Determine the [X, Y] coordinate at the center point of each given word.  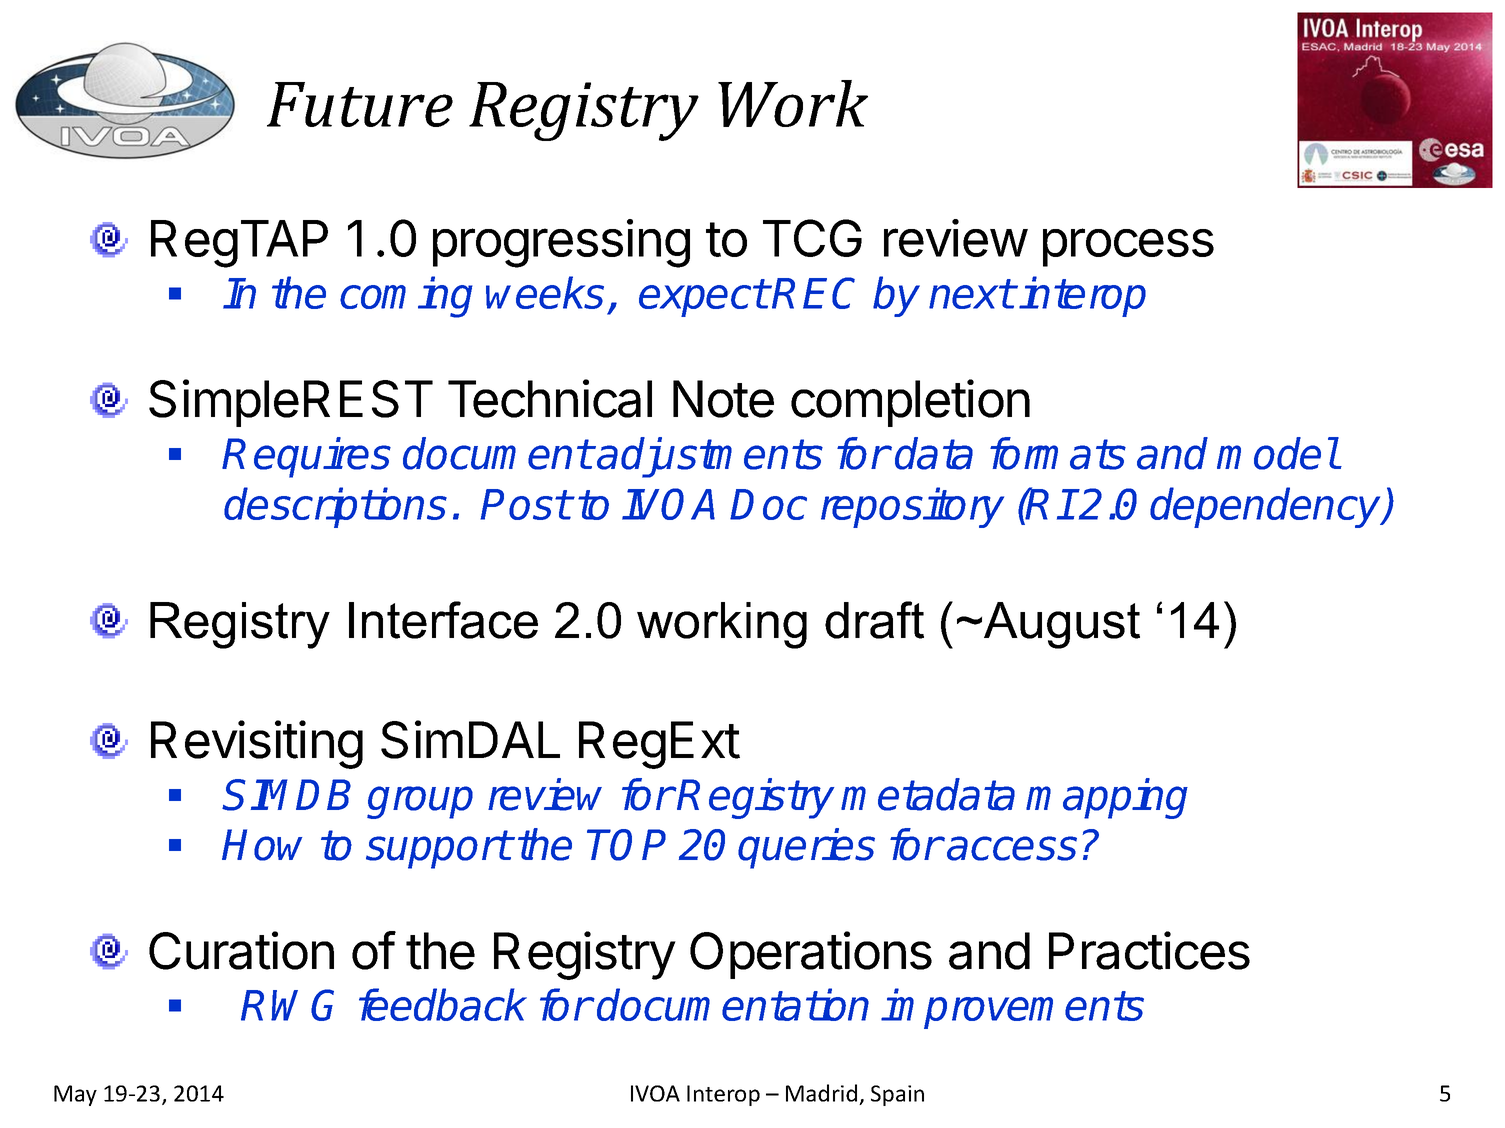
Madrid [821, 1093]
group [420, 802]
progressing [561, 243]
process [1128, 247]
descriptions [335, 507]
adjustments [710, 457]
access [1012, 848]
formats [1058, 453]
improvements [1012, 1008]
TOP [627, 845]
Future [360, 104]
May [75, 1095]
